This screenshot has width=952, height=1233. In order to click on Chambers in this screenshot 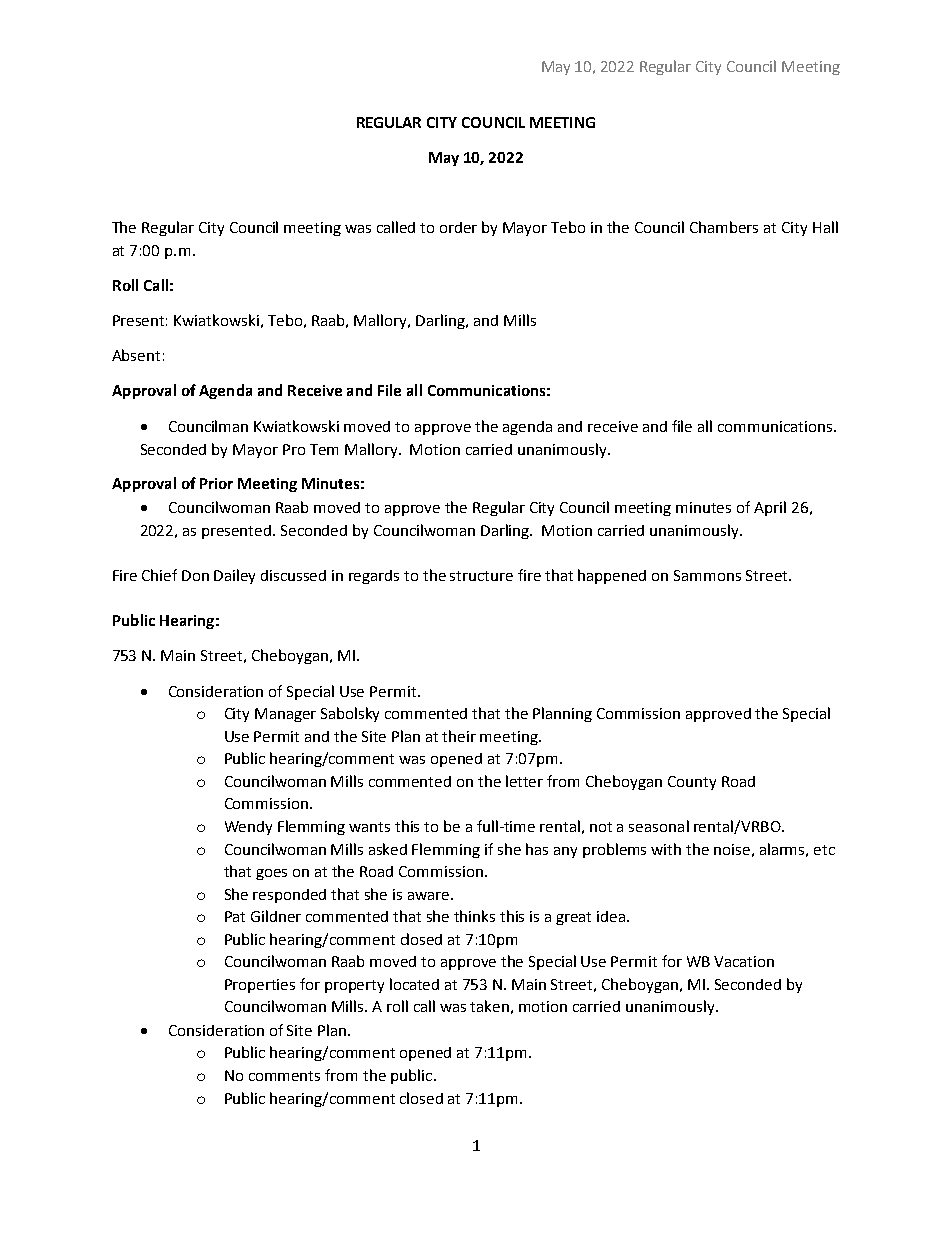, I will do `click(724, 227)`.
